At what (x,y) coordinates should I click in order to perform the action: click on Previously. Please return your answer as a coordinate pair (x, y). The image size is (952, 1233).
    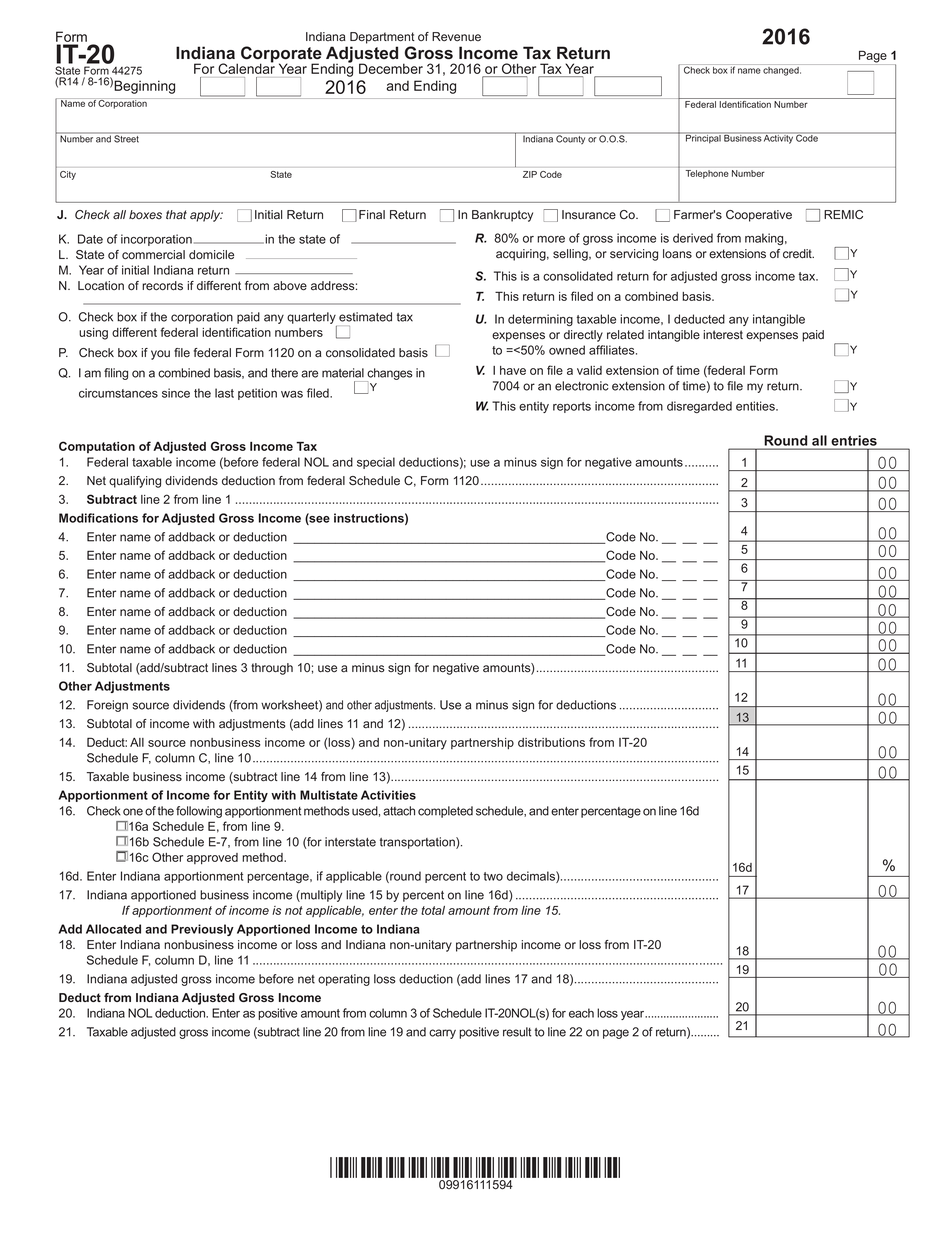
    Looking at the image, I should click on (202, 930).
